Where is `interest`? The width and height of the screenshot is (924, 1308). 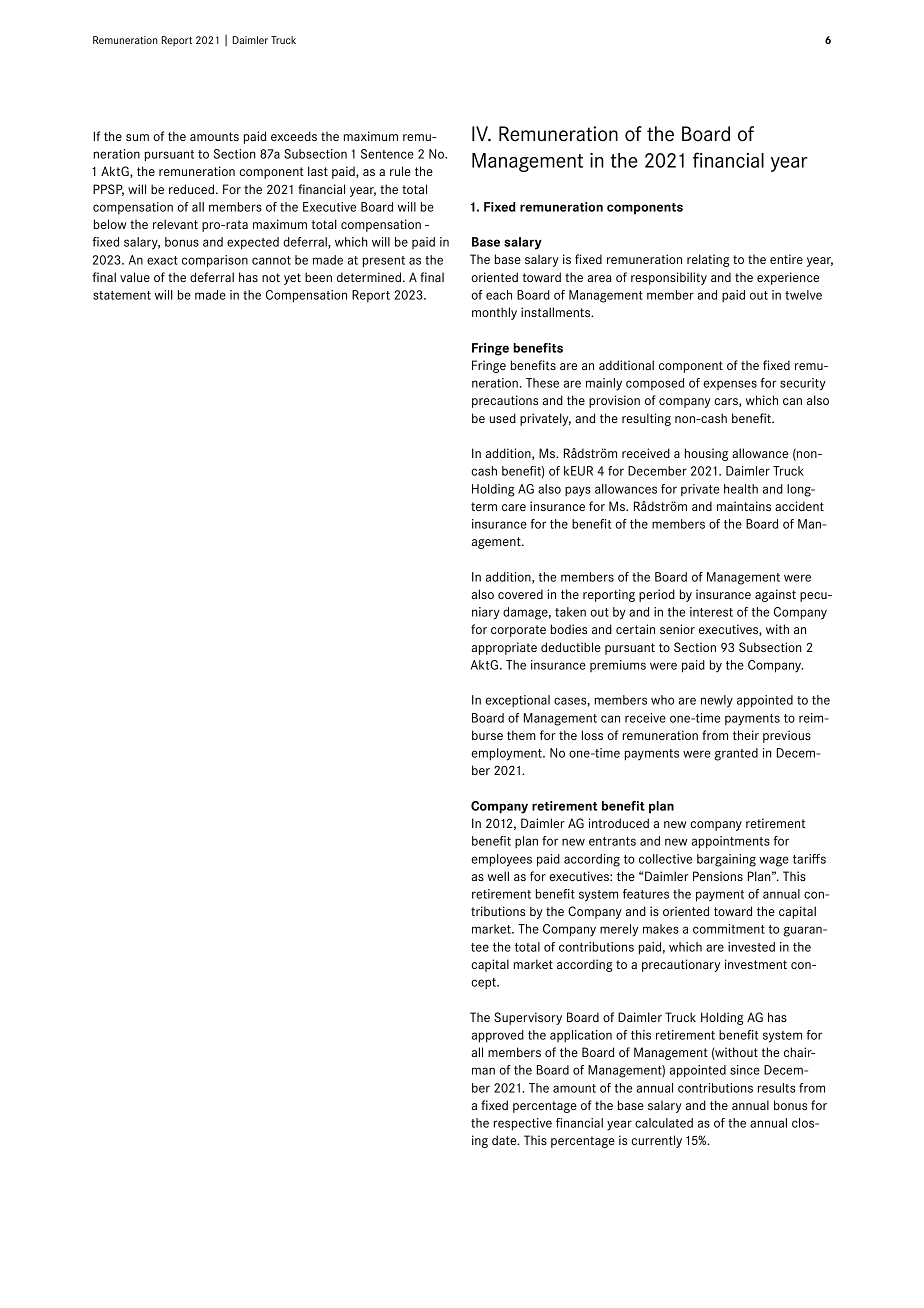
interest is located at coordinates (711, 612).
